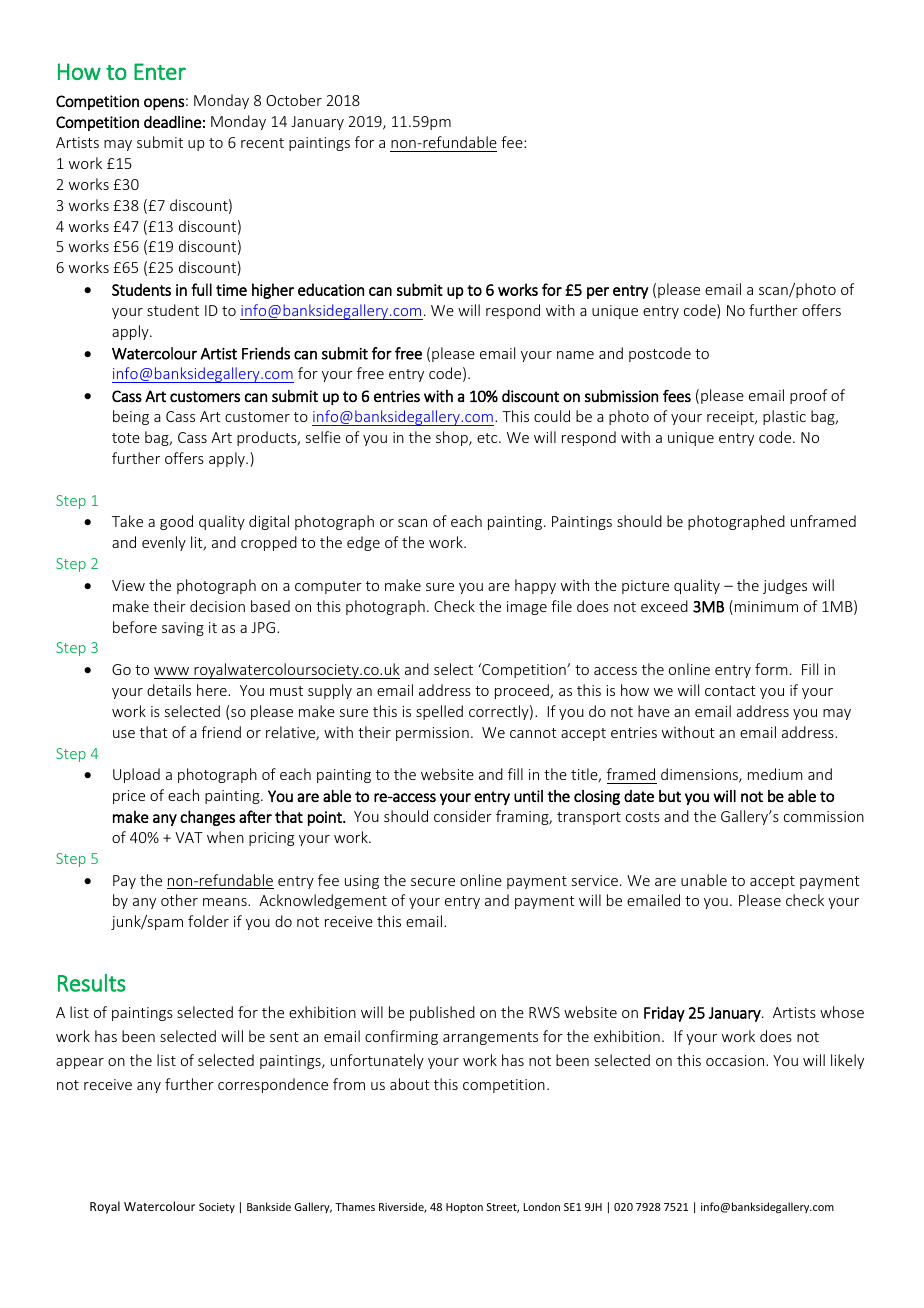  I want to click on opens, so click(164, 104).
